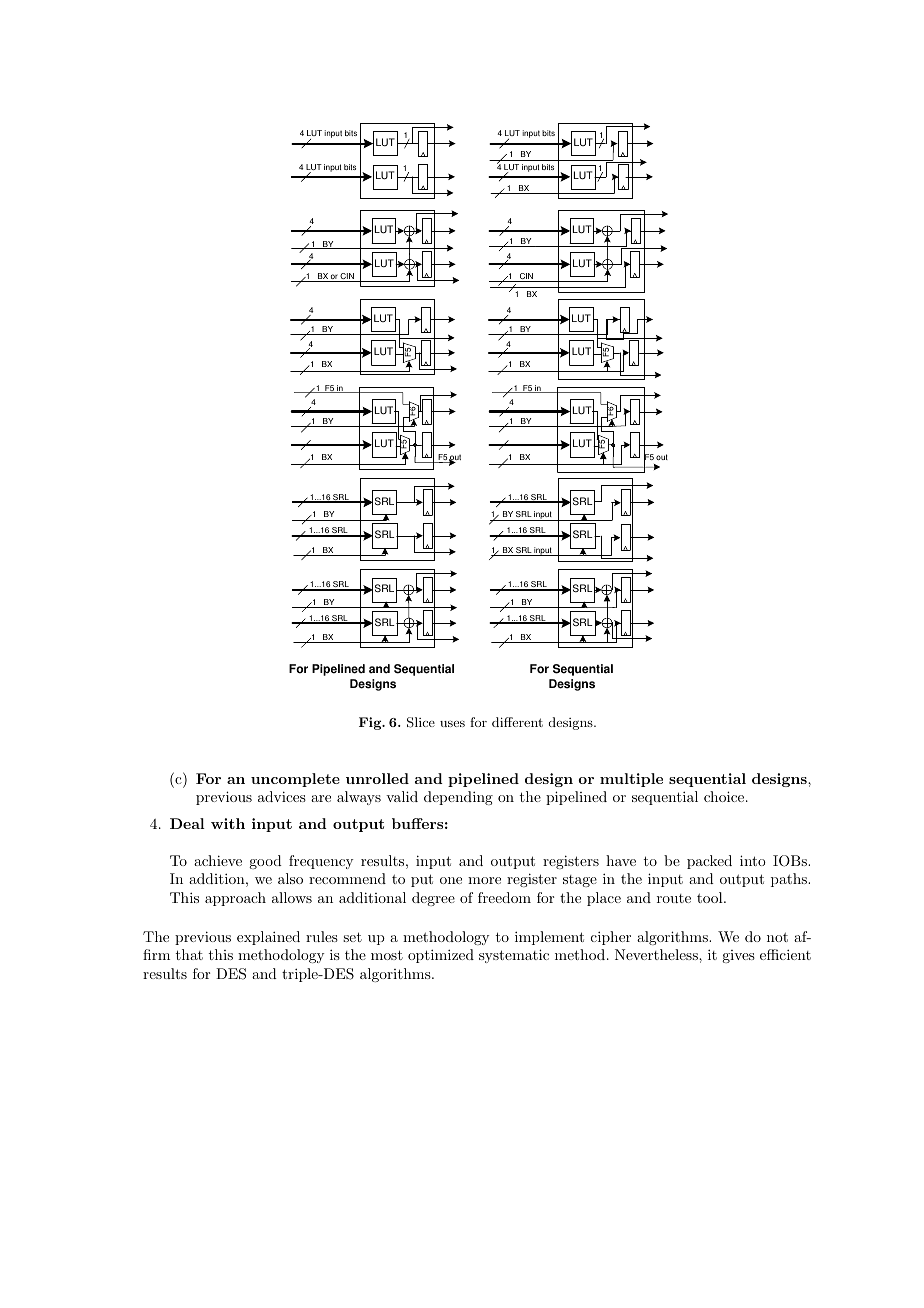 This screenshot has width=924, height=1308. What do you see at coordinates (514, 956) in the screenshot?
I see `systematic` at bounding box center [514, 956].
